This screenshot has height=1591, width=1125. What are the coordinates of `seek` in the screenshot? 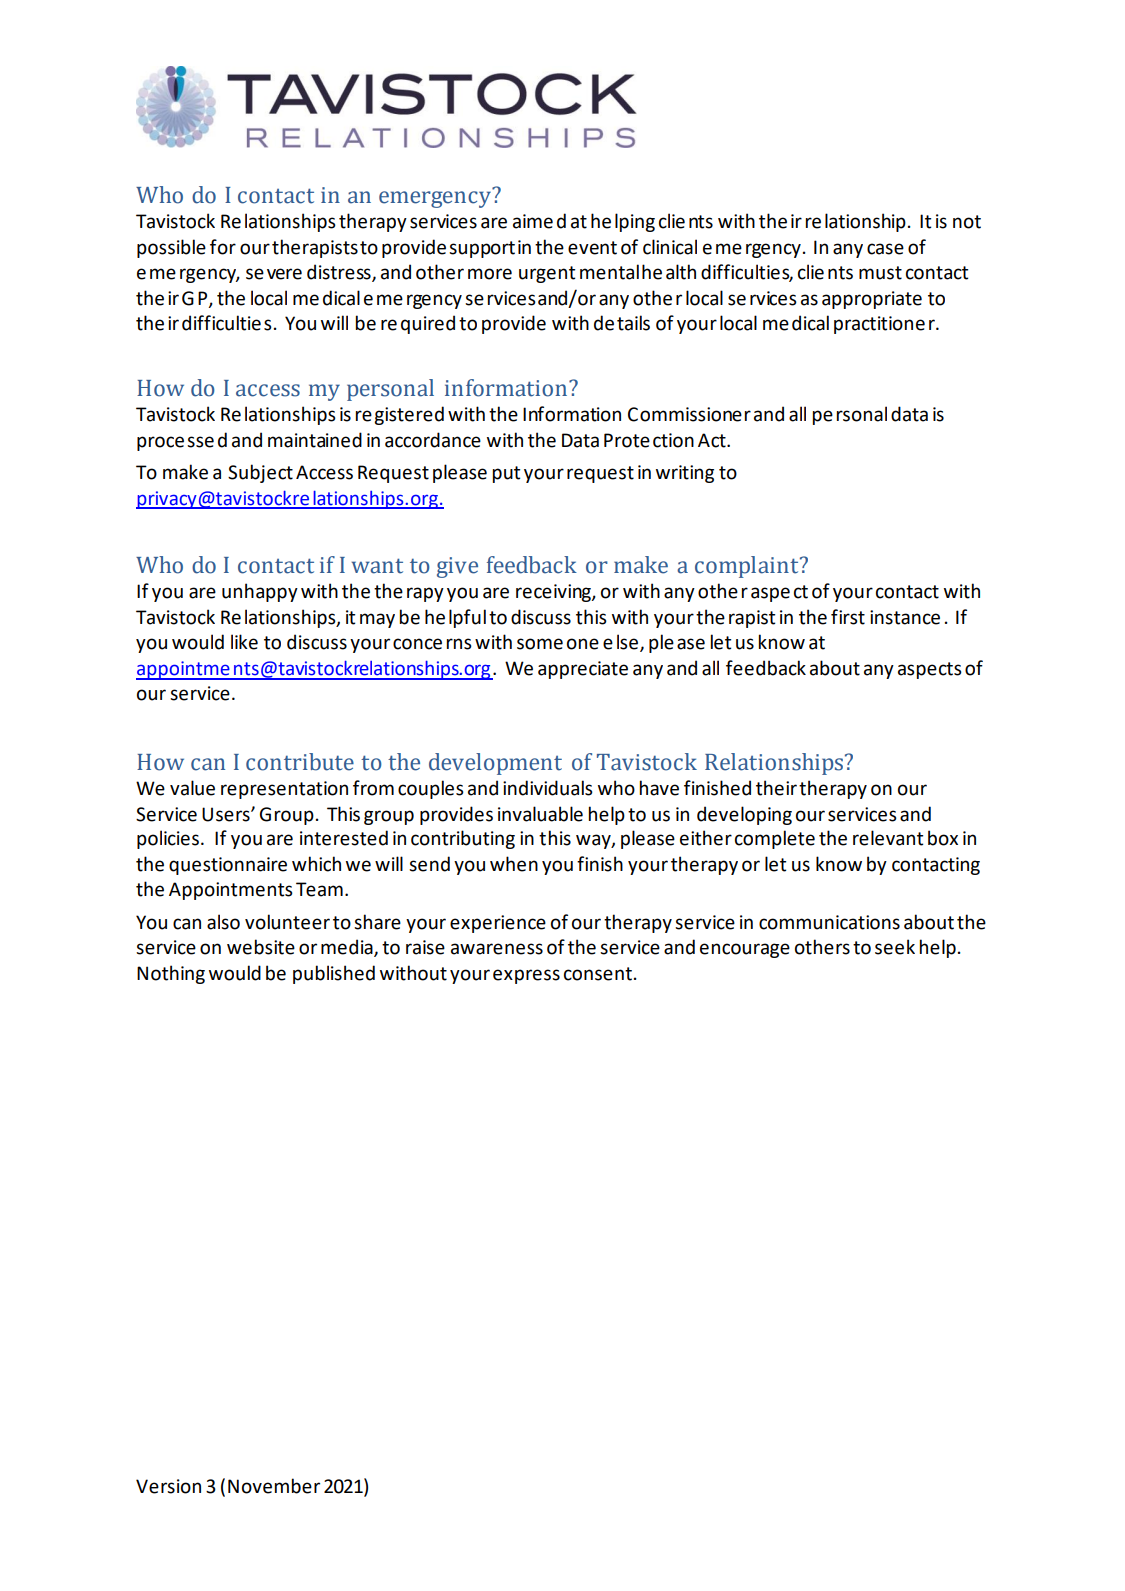 It's located at (895, 947).
